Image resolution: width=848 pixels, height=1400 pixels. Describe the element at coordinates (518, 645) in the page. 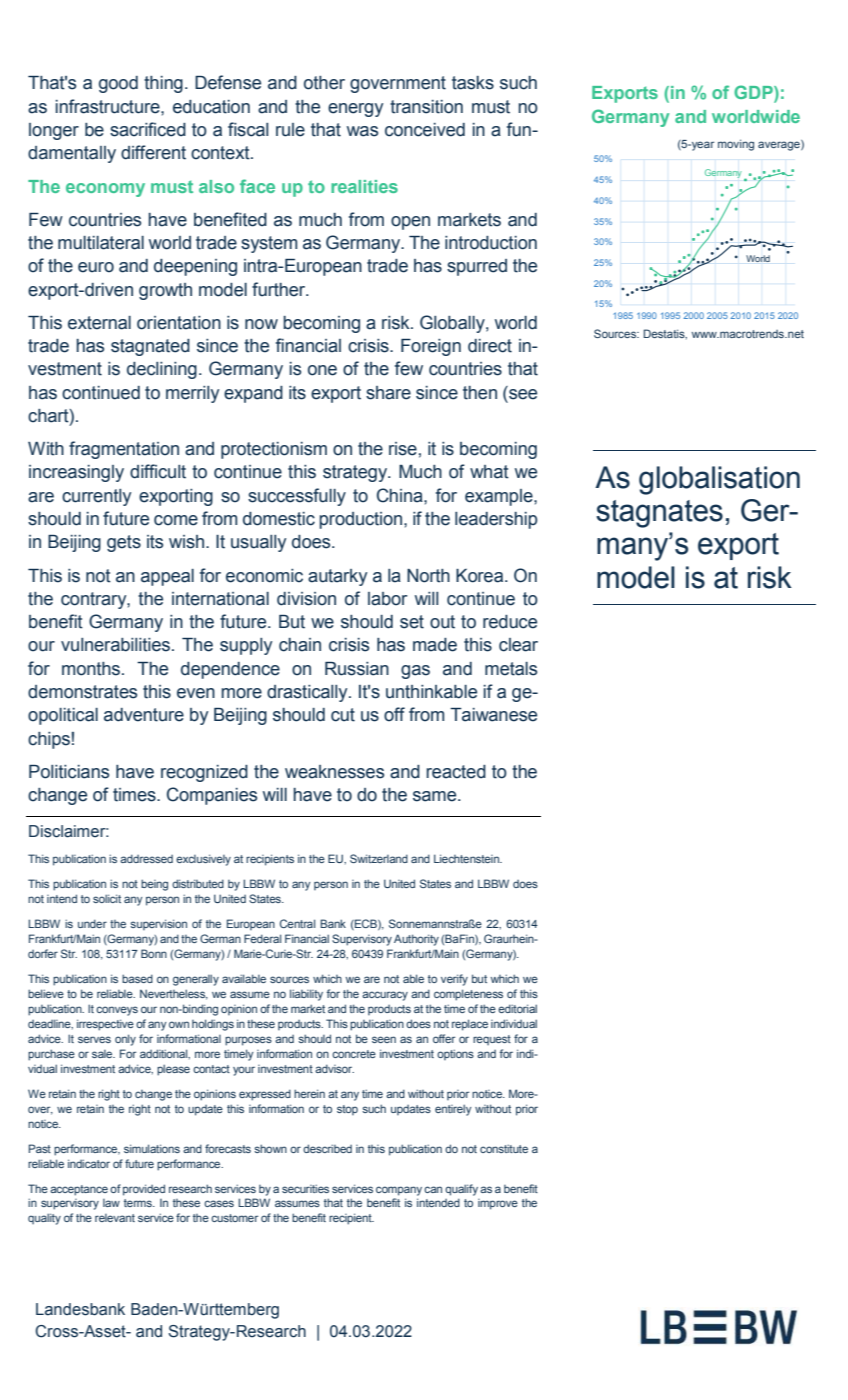

I see `clear` at that location.
